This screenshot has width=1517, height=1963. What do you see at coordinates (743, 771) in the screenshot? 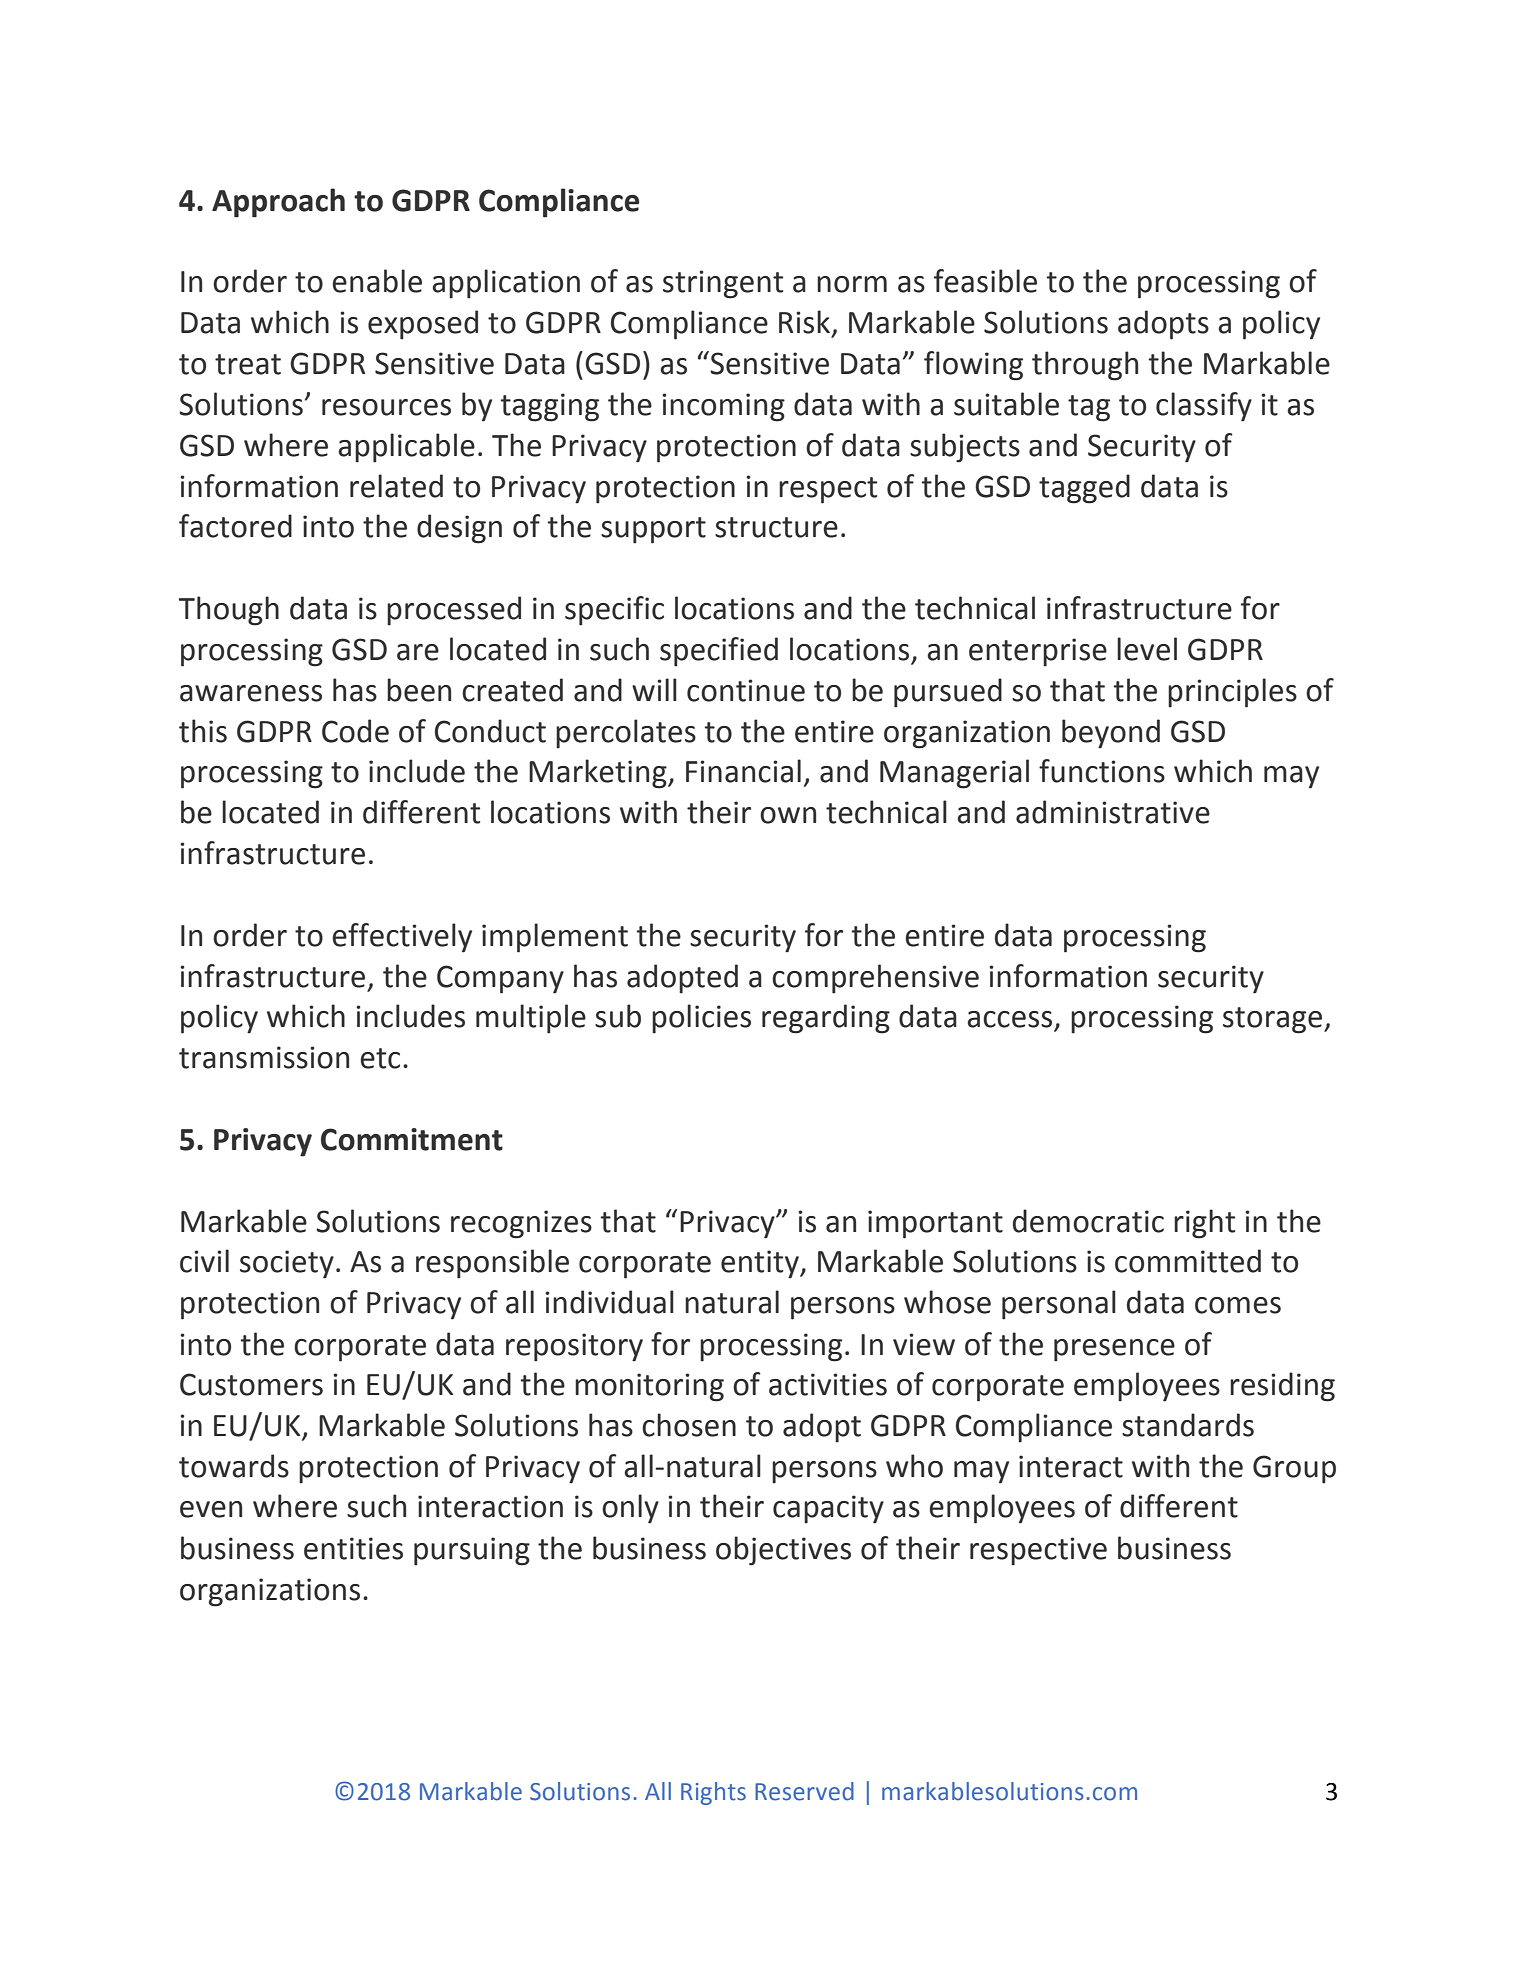
I see `Financial` at bounding box center [743, 771].
